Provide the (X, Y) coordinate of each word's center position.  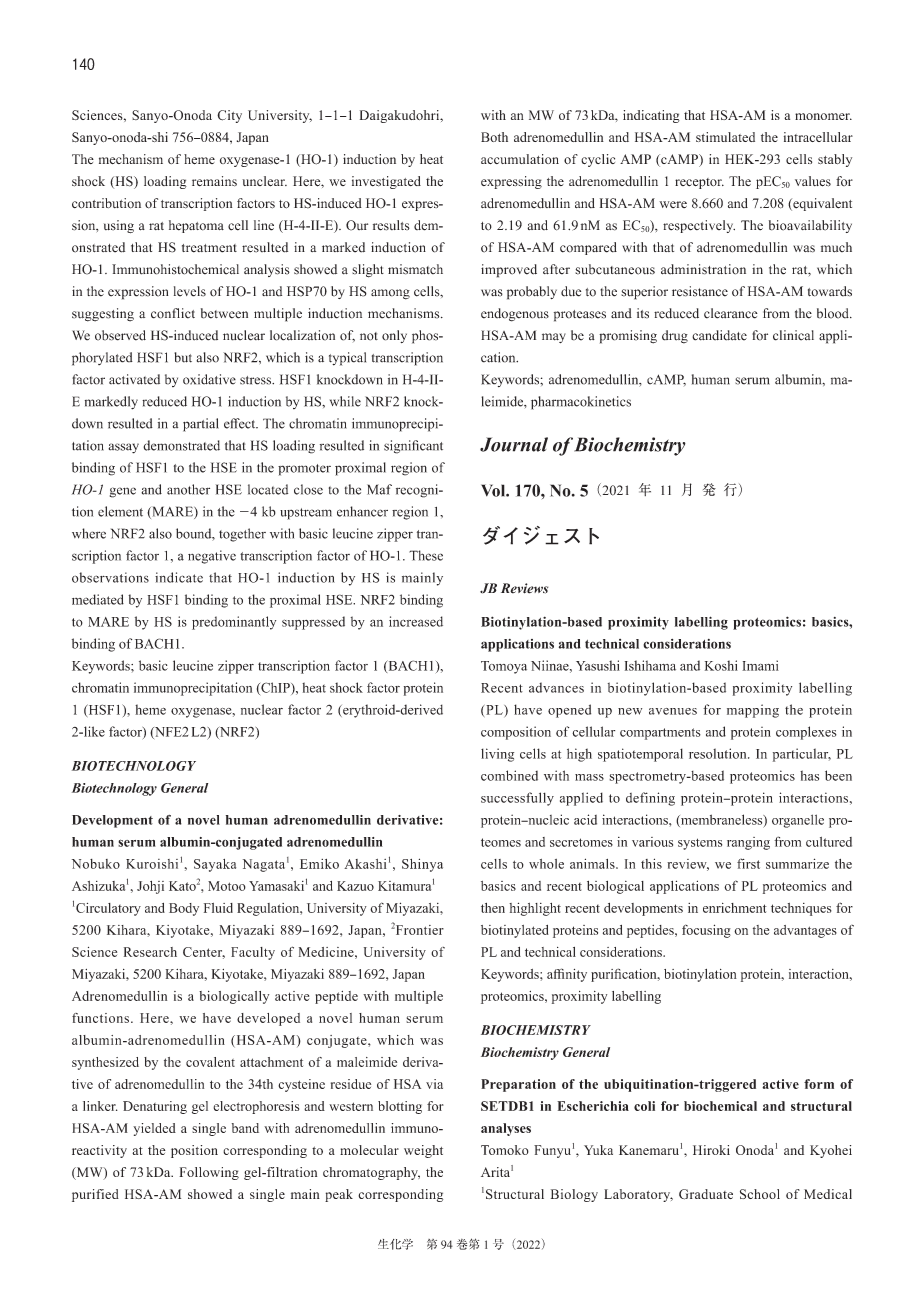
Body (184, 909)
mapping (753, 711)
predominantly (234, 623)
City (229, 116)
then (493, 908)
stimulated (725, 137)
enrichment (735, 908)
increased (416, 621)
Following (209, 1173)
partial (201, 425)
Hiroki (711, 1150)
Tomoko (505, 1150)
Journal (514, 444)
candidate (719, 335)
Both (494, 137)
